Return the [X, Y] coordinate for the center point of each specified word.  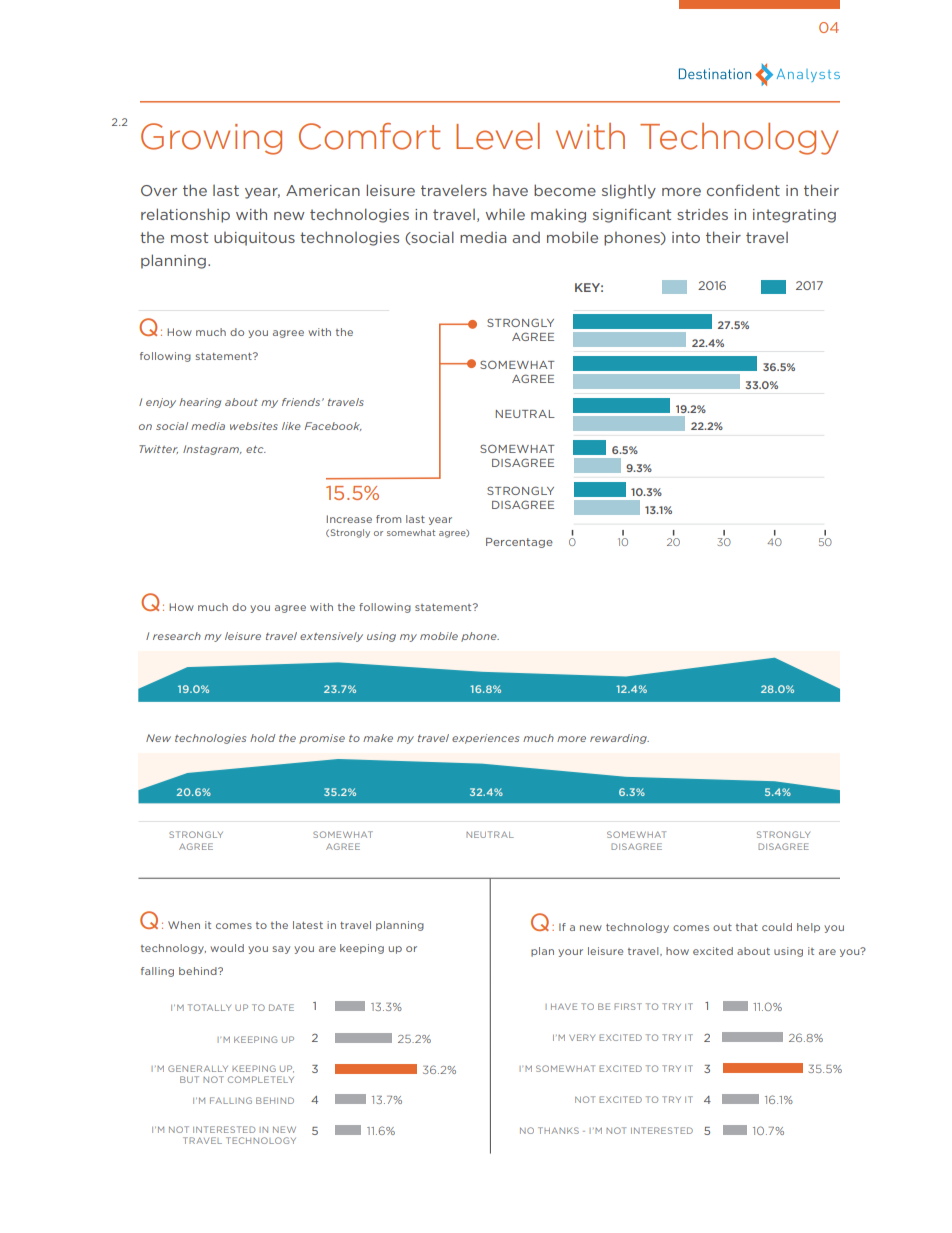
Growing [211, 139]
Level [498, 136]
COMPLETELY [261, 1079]
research [177, 636]
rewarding [619, 739]
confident [743, 190]
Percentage [519, 543]
